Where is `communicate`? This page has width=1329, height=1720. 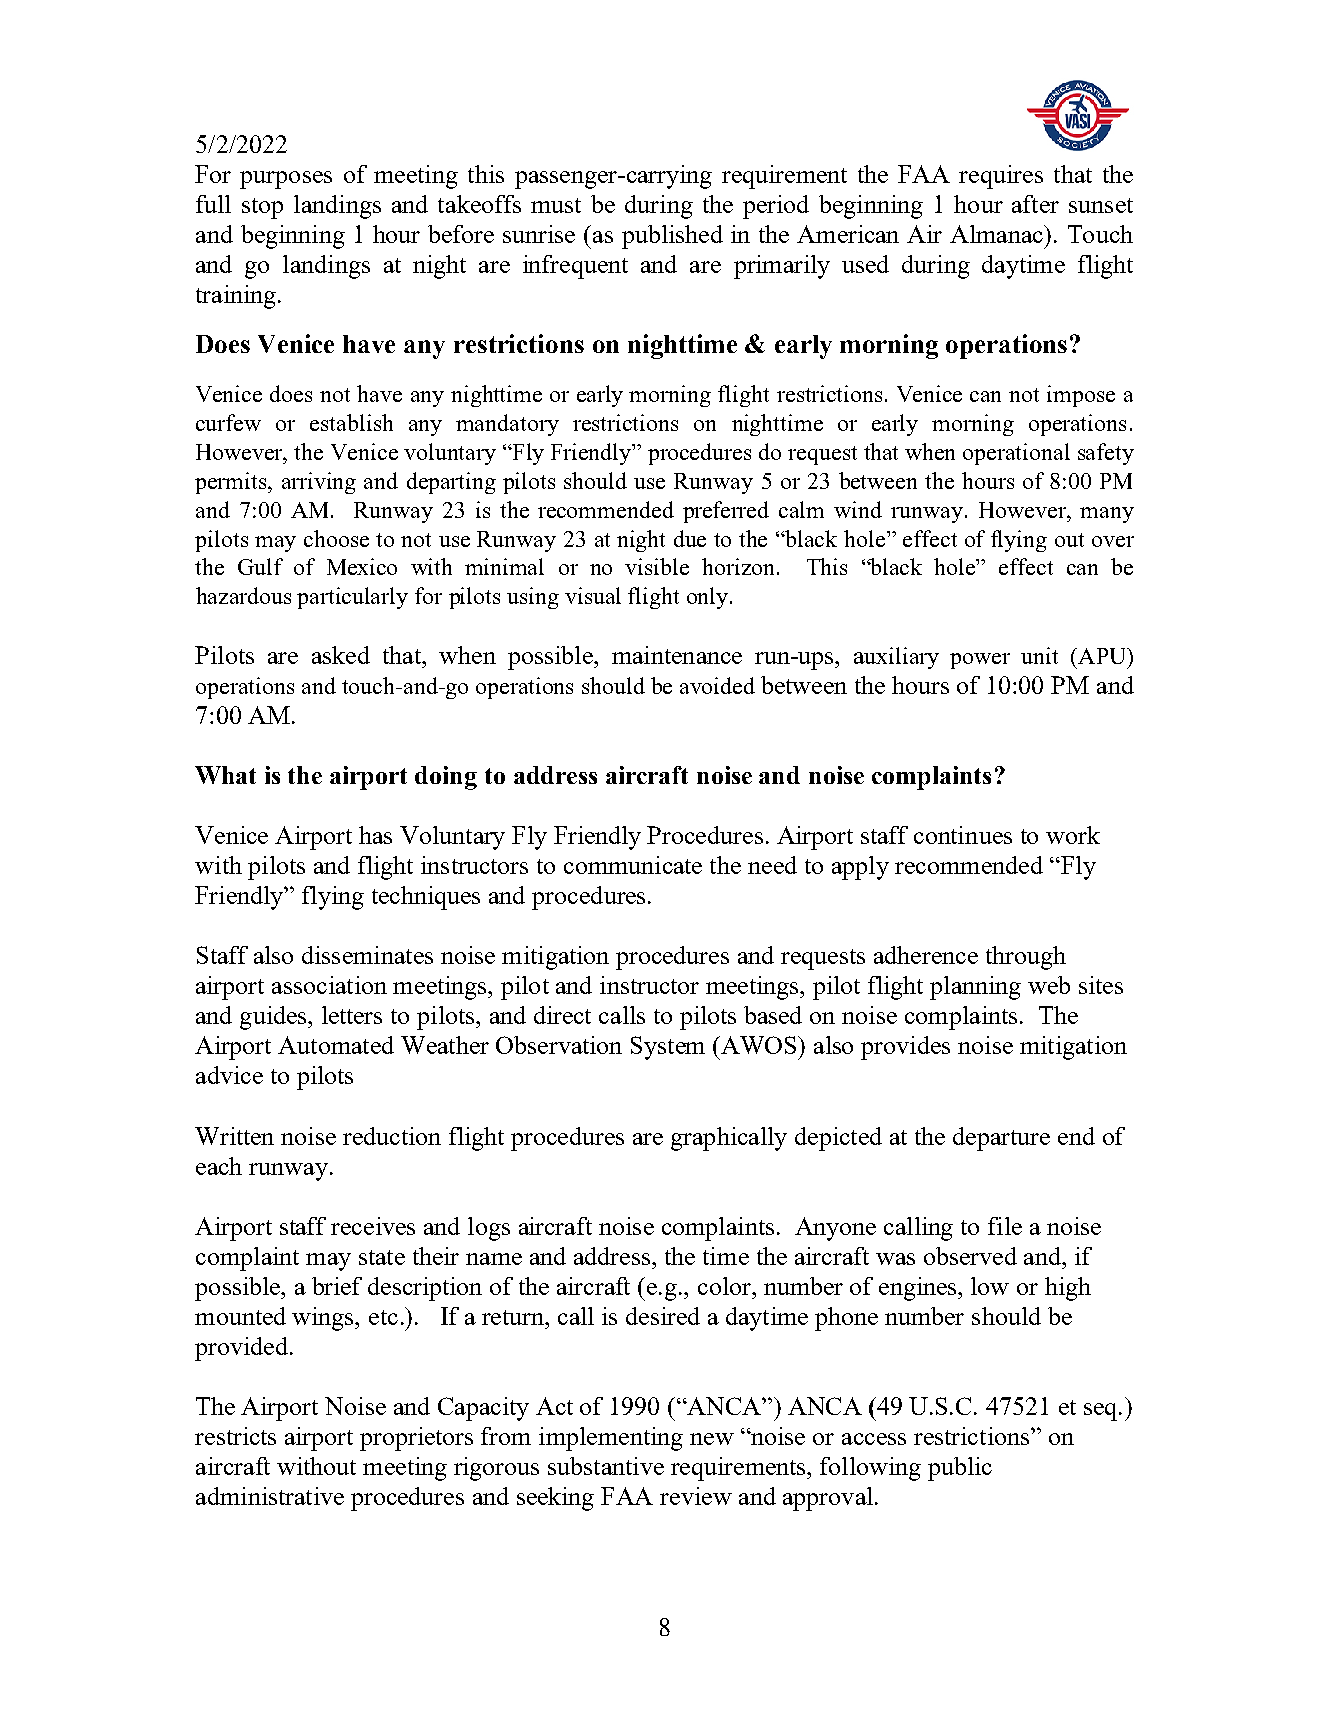 communicate is located at coordinates (633, 865).
